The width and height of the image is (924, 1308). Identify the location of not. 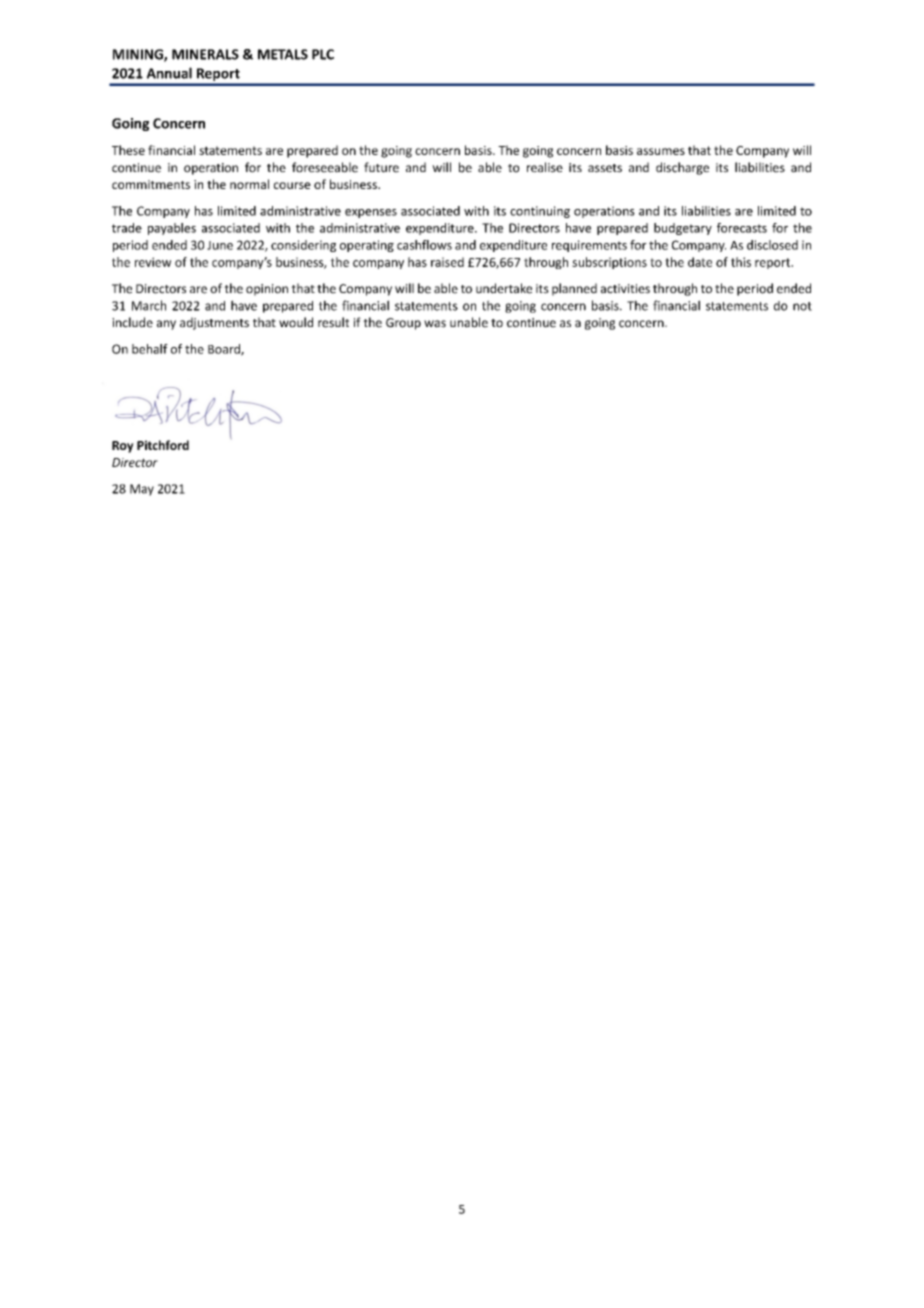
(802, 306).
